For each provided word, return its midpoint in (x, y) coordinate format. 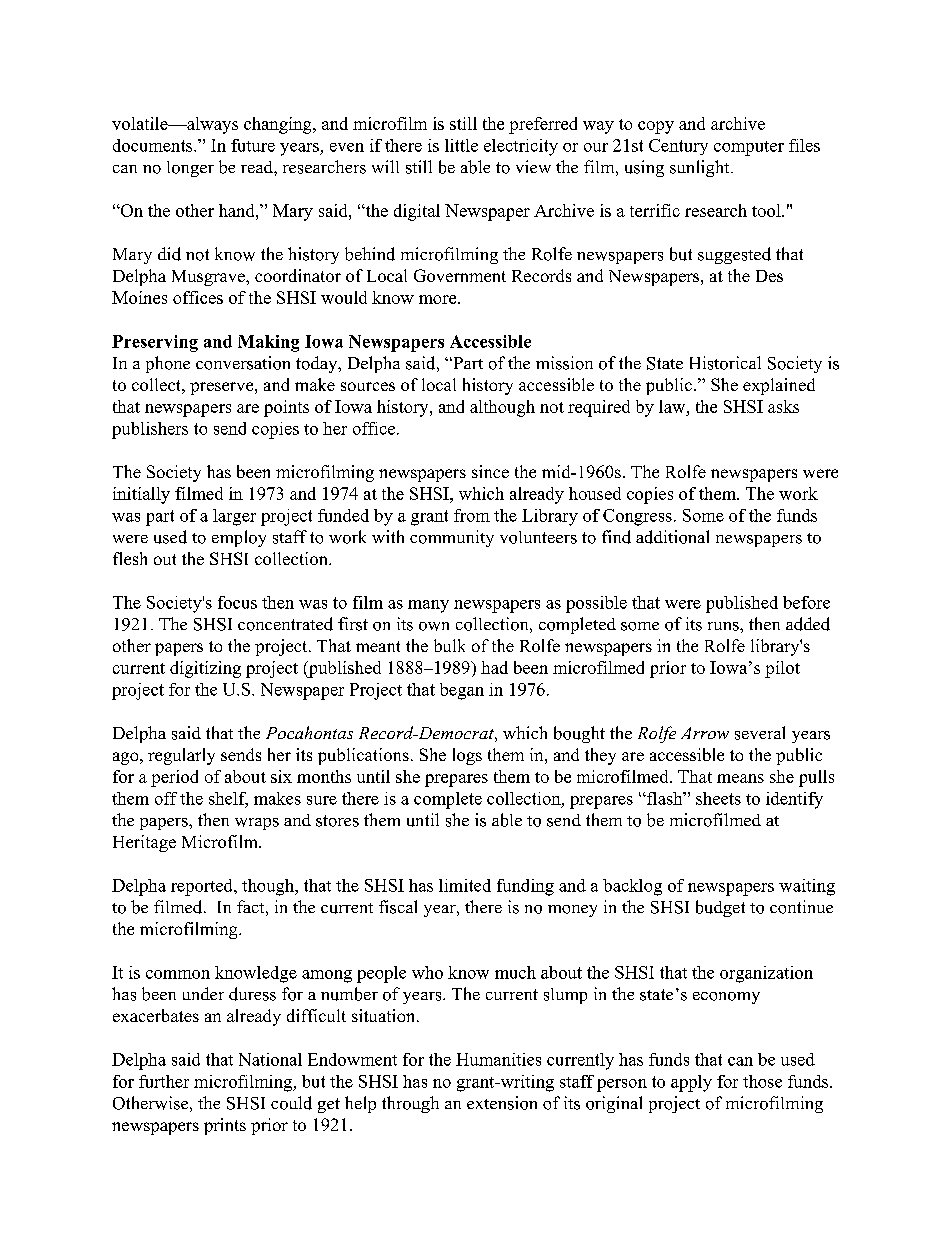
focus (237, 602)
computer (749, 148)
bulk (449, 645)
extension (502, 1103)
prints (225, 1126)
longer (190, 169)
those (762, 1081)
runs (724, 626)
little (461, 145)
